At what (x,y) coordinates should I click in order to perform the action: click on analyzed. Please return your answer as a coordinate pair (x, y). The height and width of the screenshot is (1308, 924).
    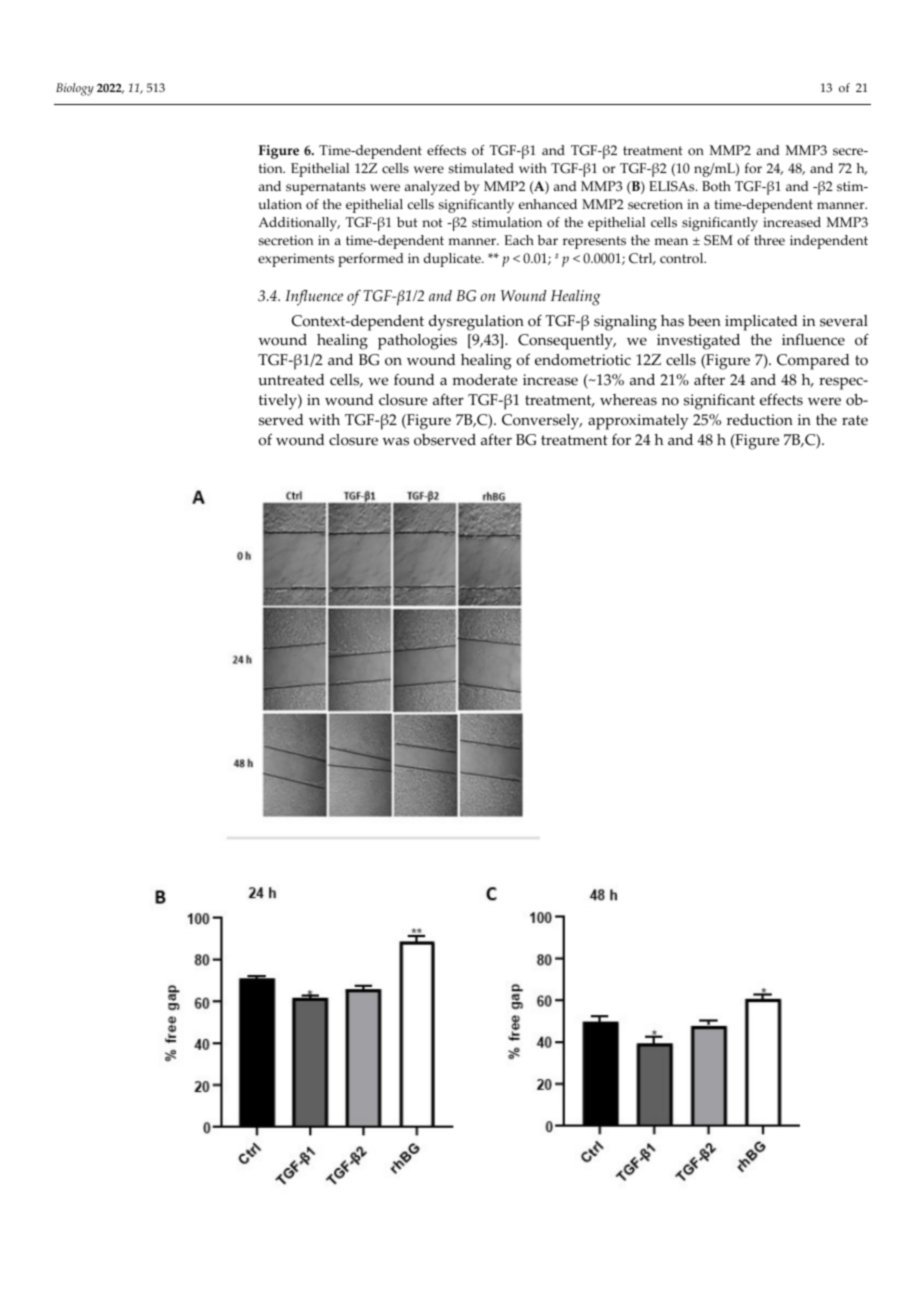
    Looking at the image, I should click on (432, 188).
